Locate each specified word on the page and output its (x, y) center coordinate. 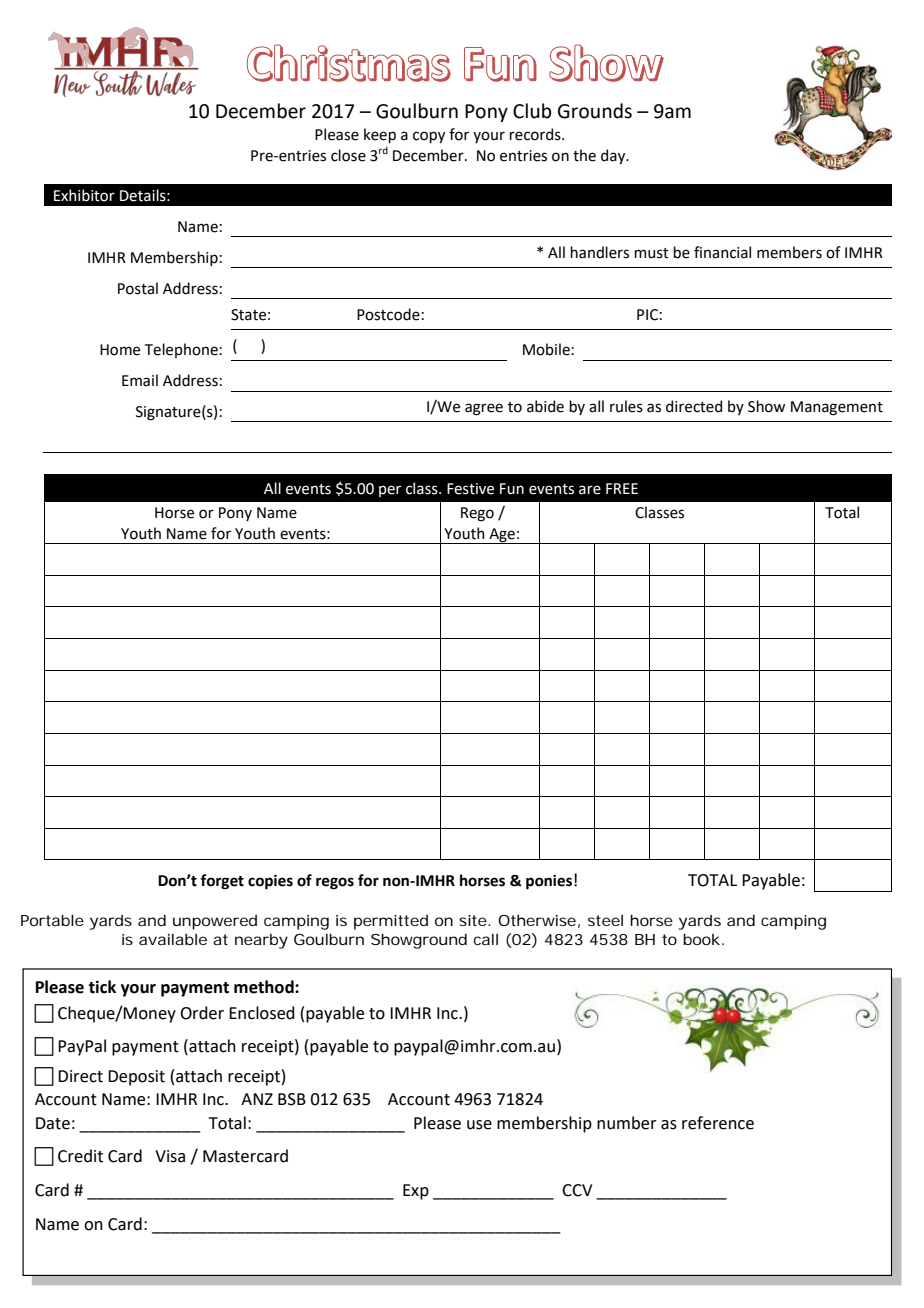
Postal (138, 288)
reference (718, 1123)
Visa (170, 1156)
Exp (416, 1192)
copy (429, 137)
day (614, 156)
